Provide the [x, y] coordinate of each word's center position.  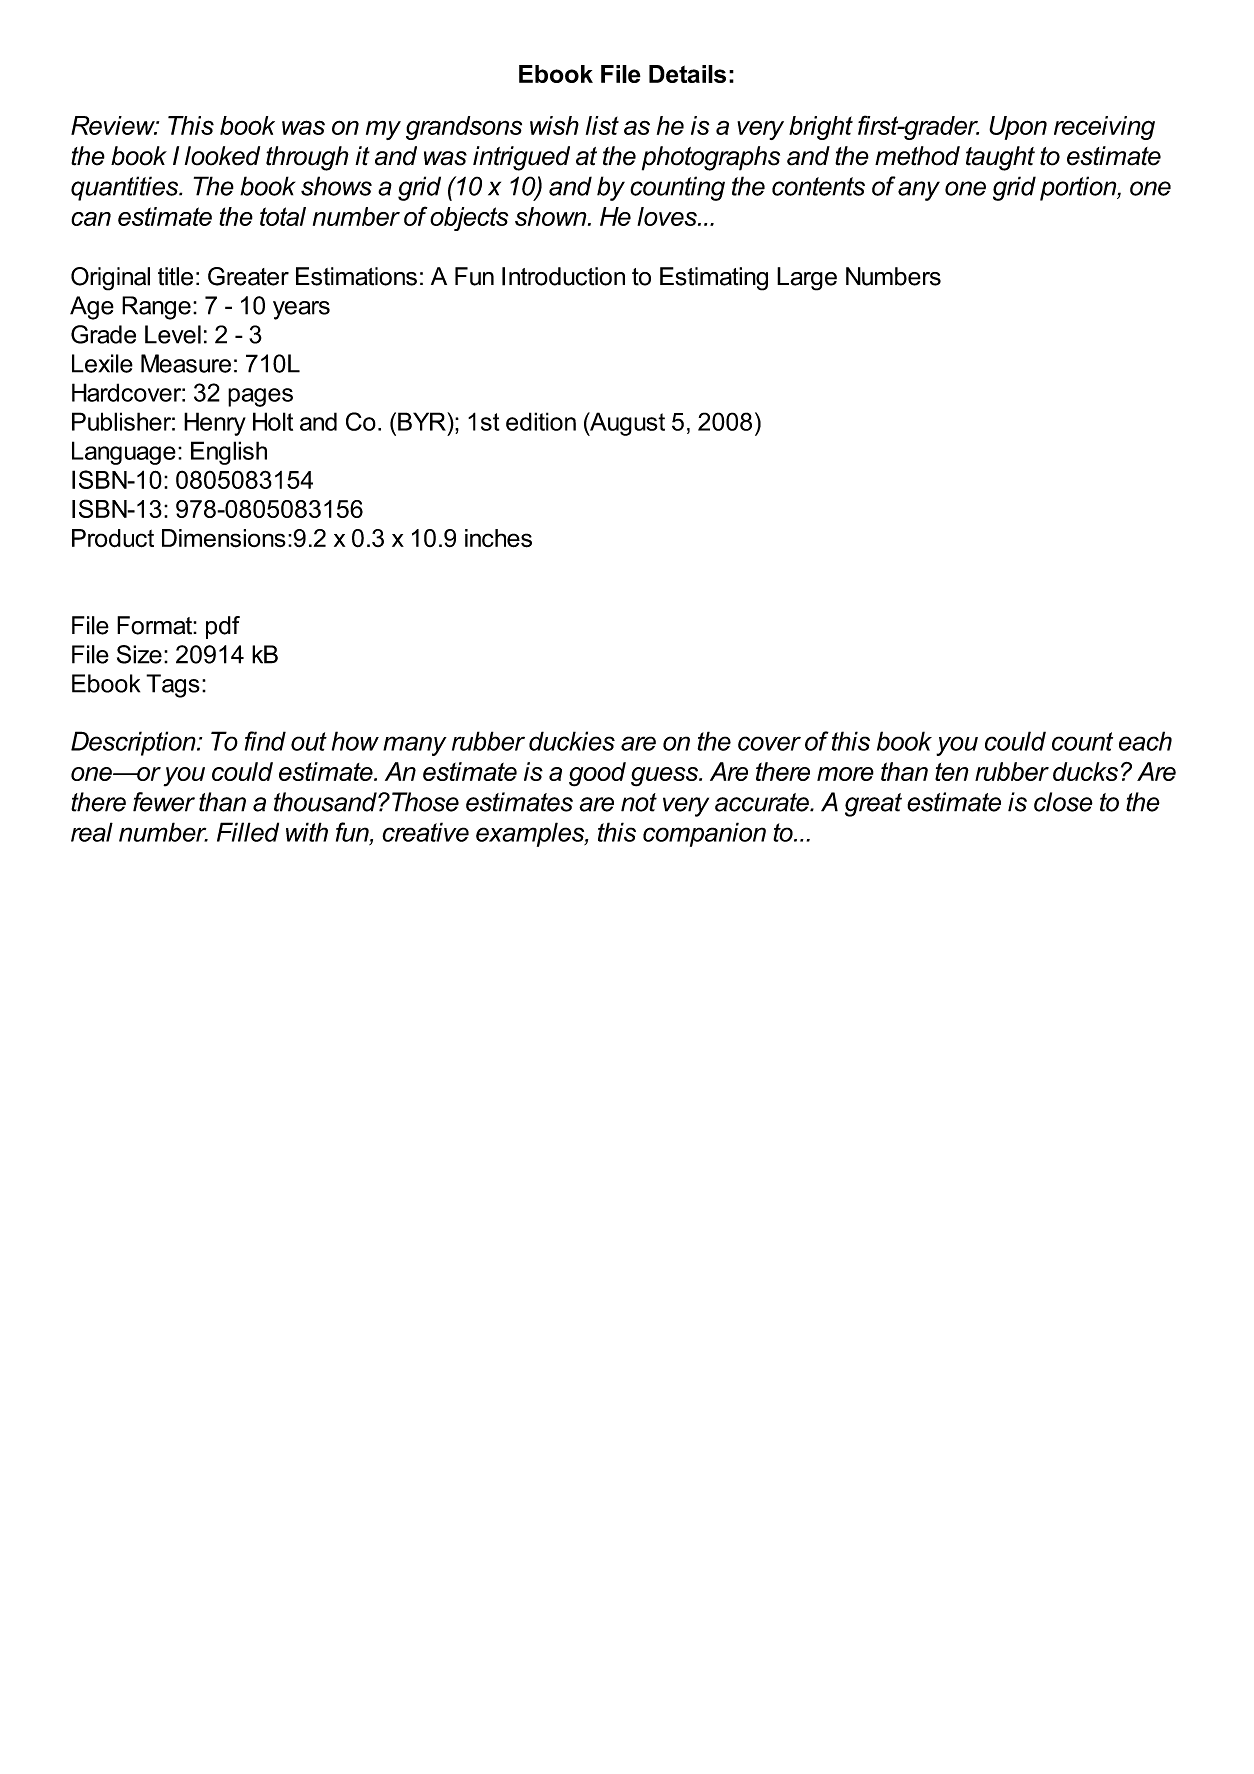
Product [113, 538]
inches [498, 538]
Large [807, 279]
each [1145, 741]
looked [222, 156]
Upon [1018, 128]
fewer [164, 802]
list [602, 125]
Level [173, 334]
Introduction [563, 276]
